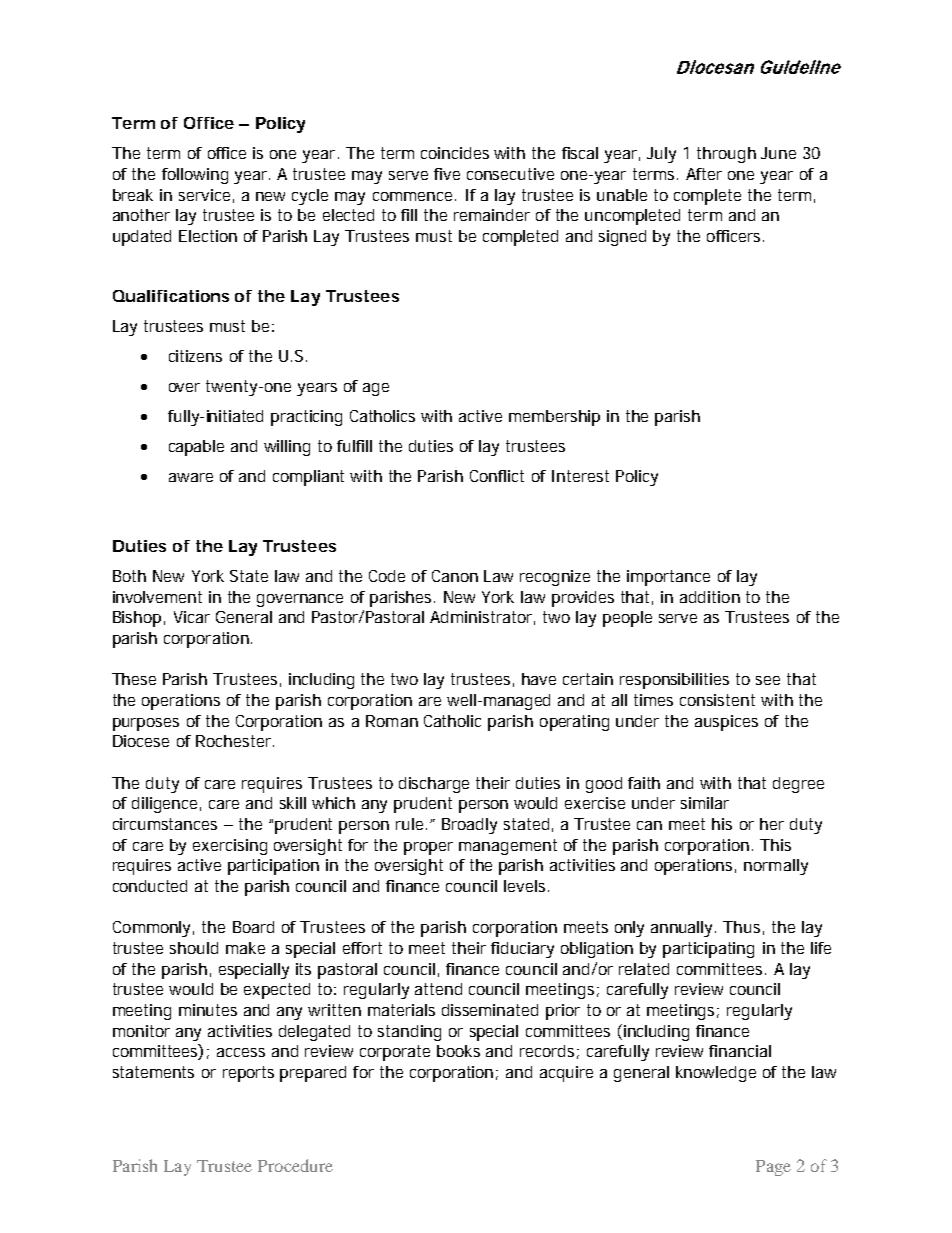 Image resolution: width=952 pixels, height=1233 pixels. What do you see at coordinates (704, 174) in the screenshot?
I see `After` at bounding box center [704, 174].
